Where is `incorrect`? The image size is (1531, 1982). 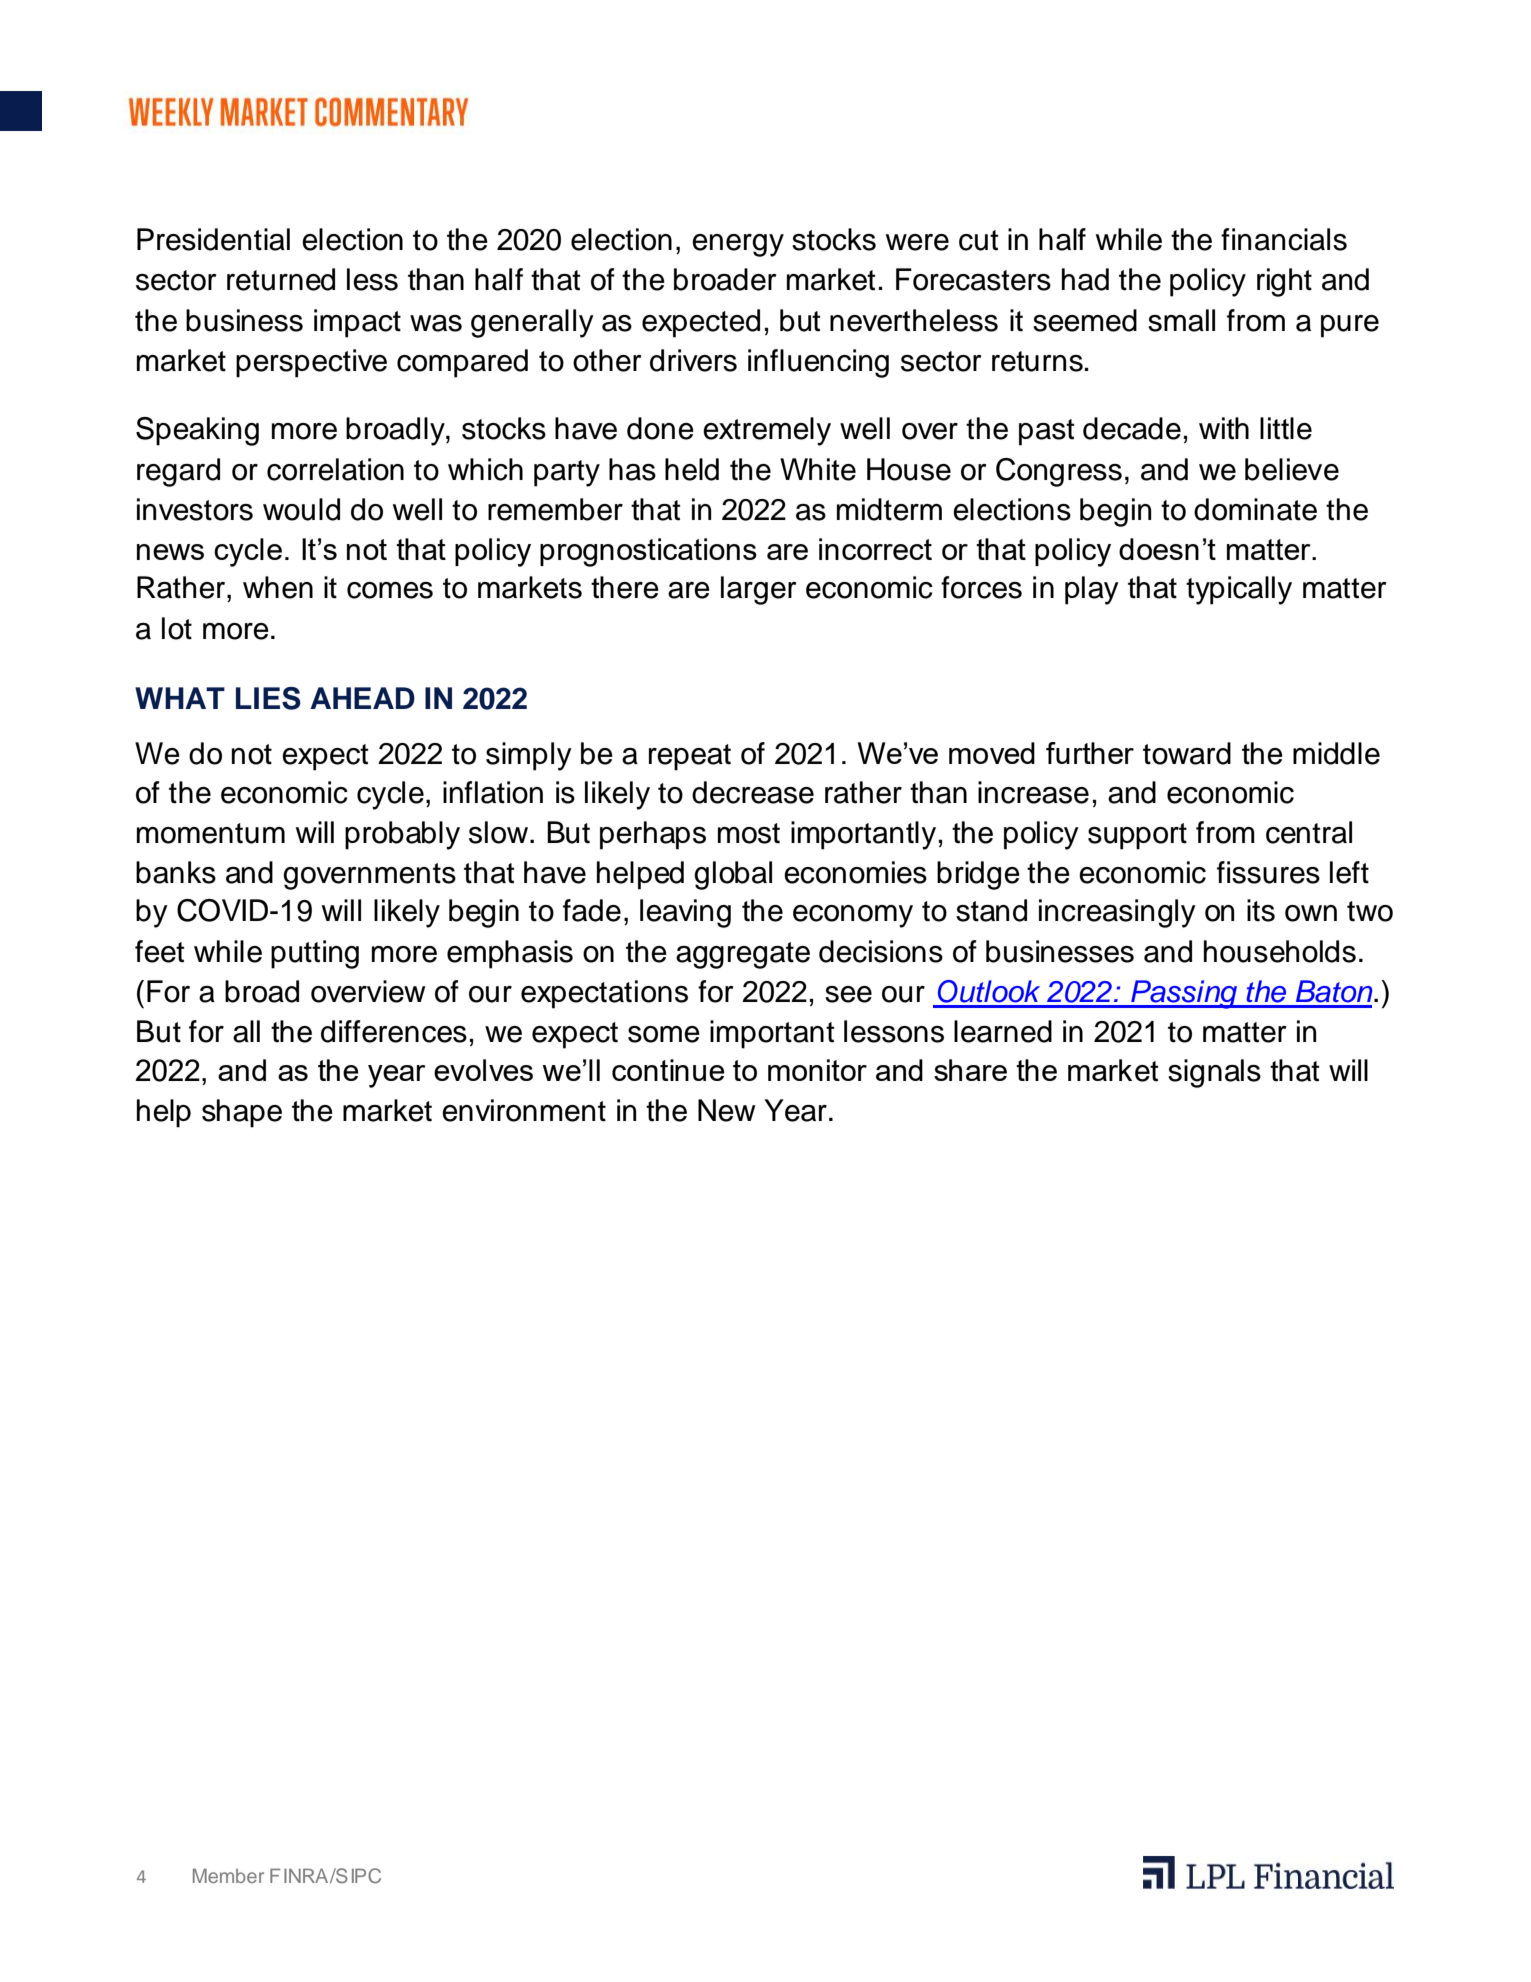
incorrect is located at coordinates (875, 549).
